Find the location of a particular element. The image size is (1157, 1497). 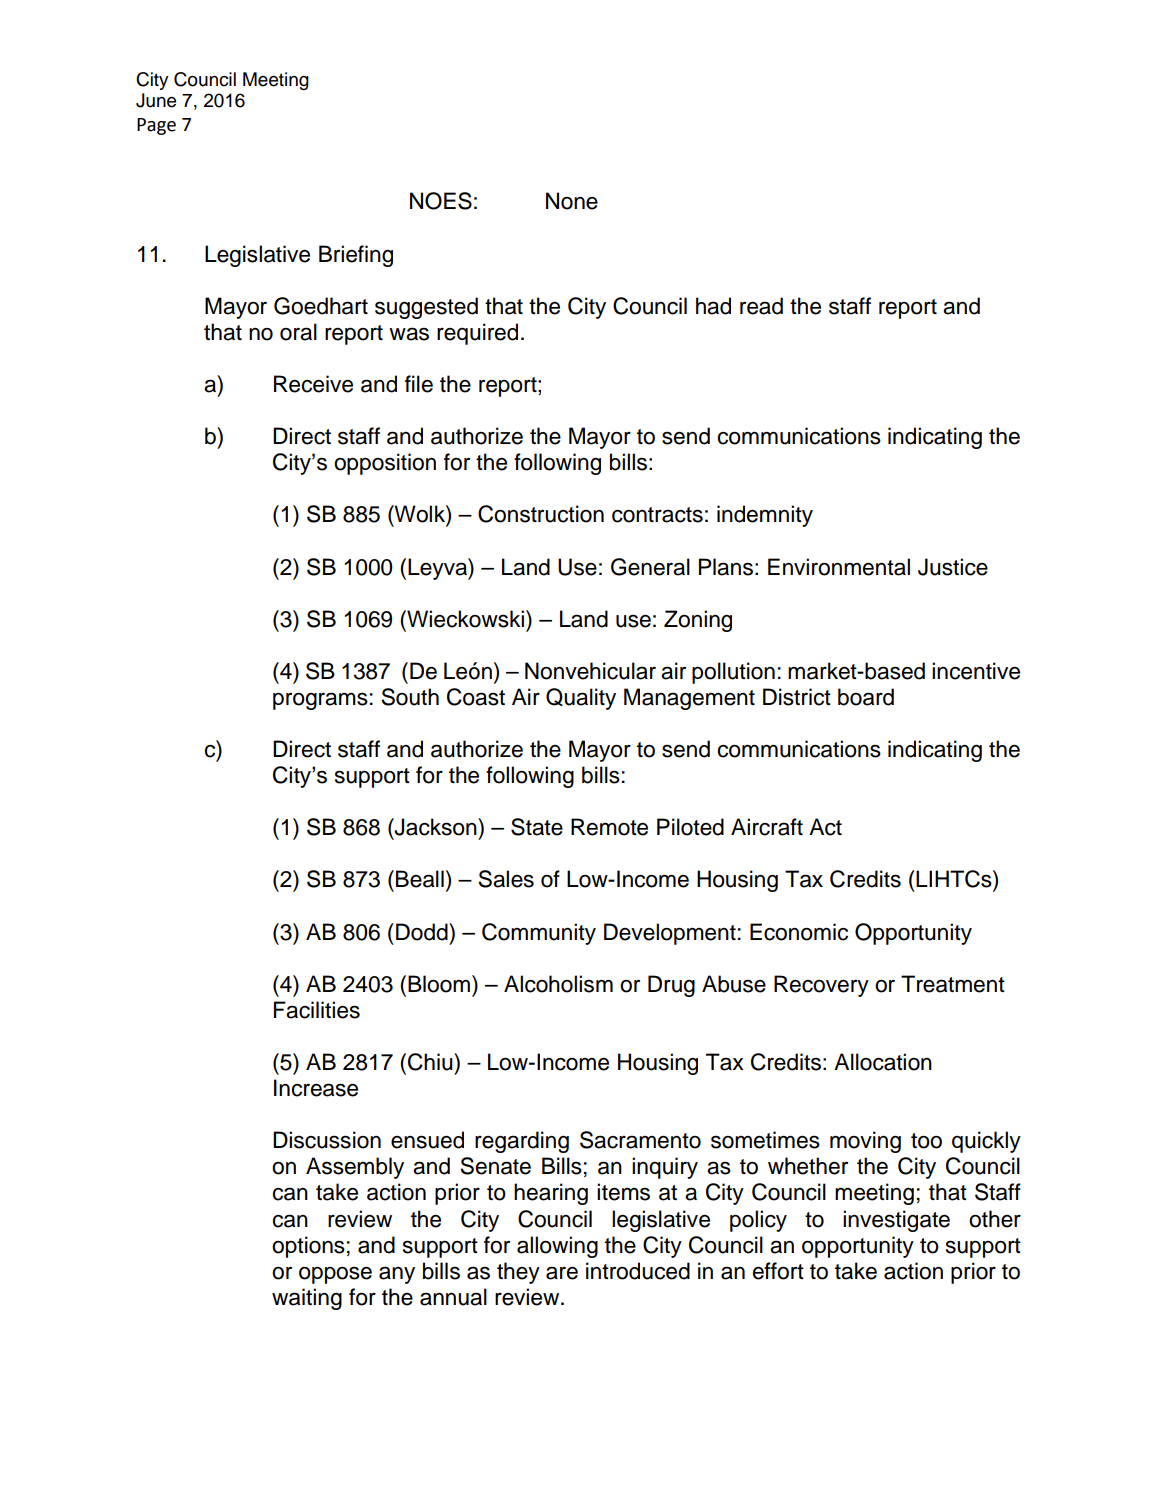

Page is located at coordinates (156, 126).
